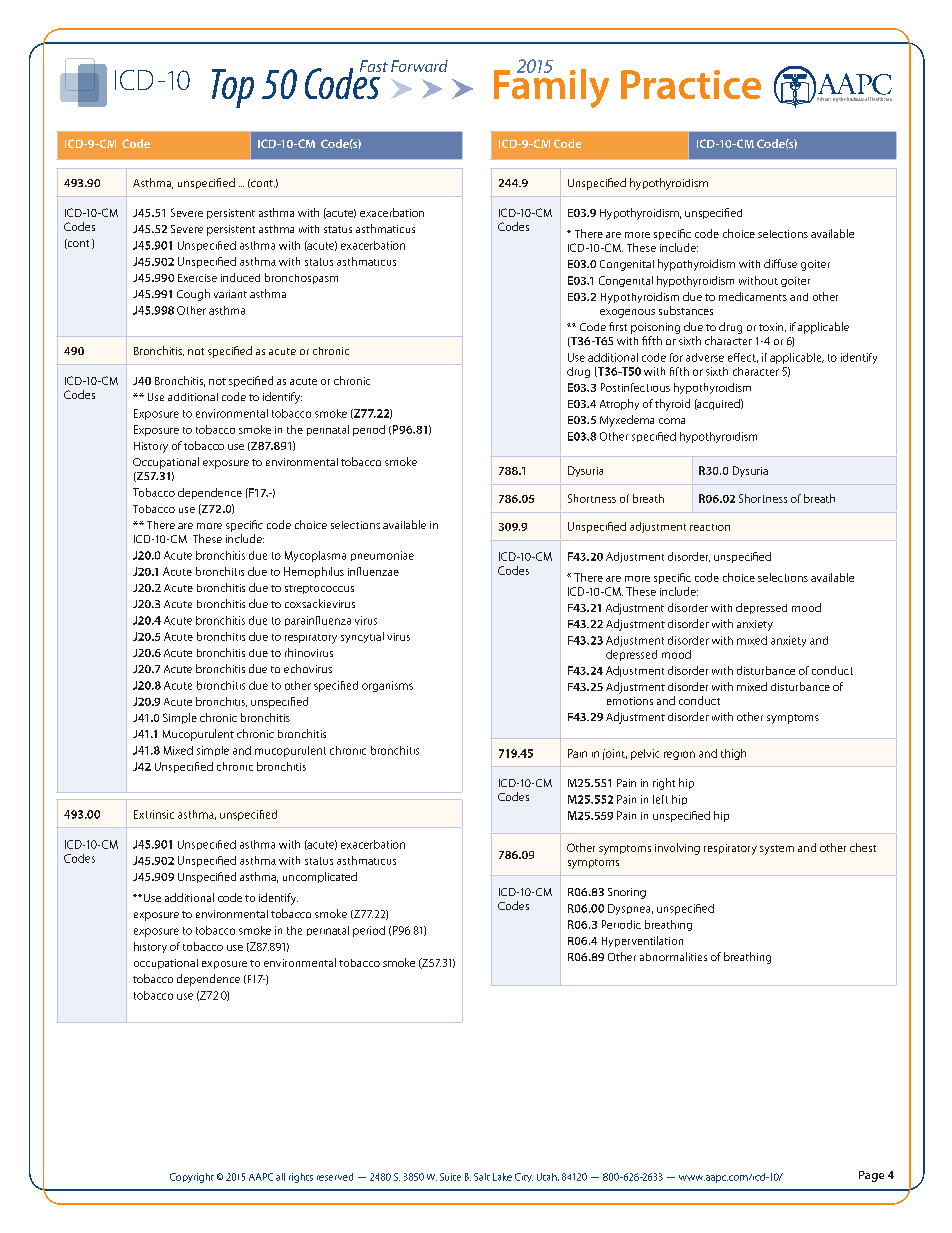  Describe the element at coordinates (630, 701) in the screenshot. I see `emotions` at that location.
